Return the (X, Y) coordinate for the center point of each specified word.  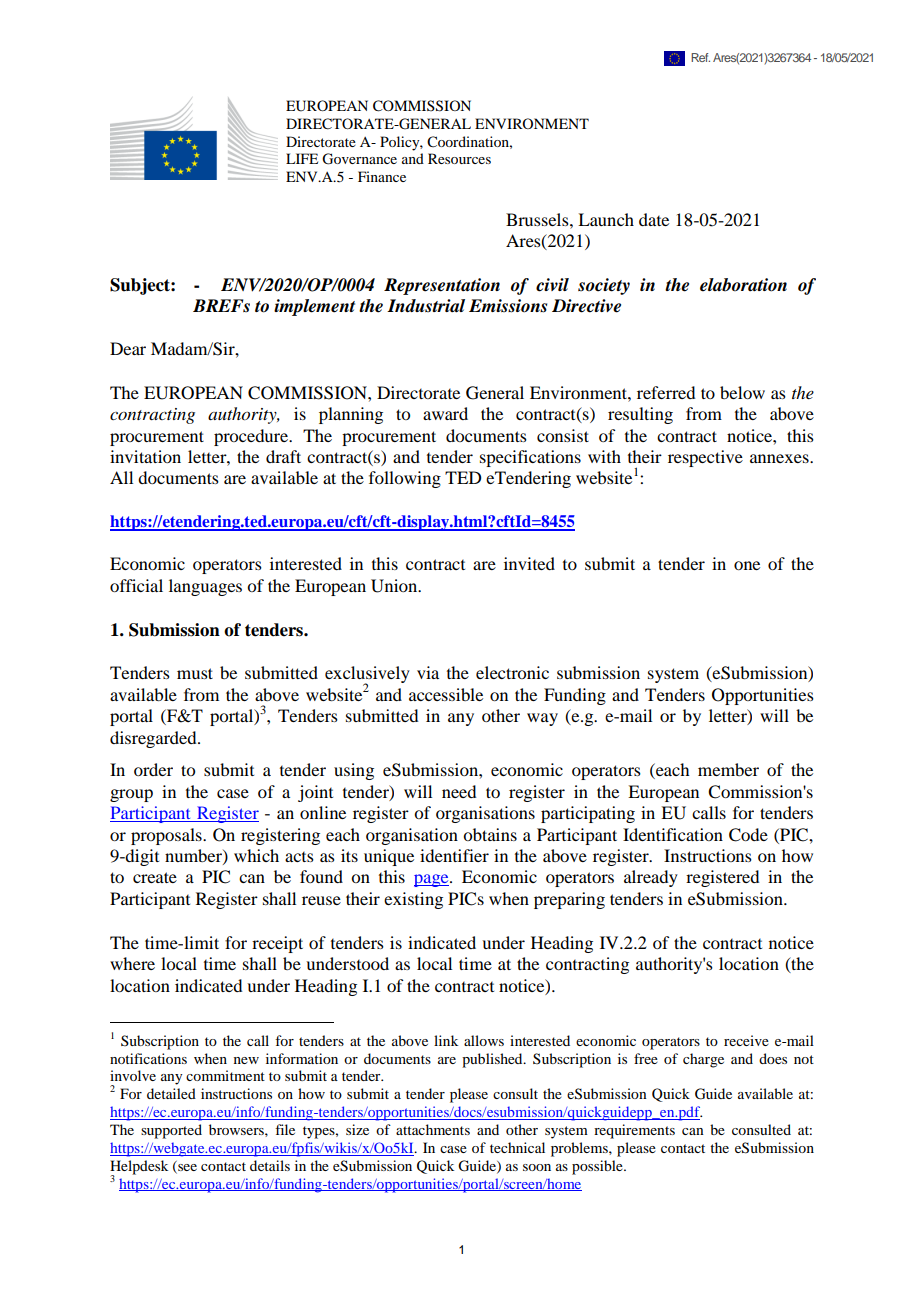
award (445, 413)
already (651, 878)
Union (395, 586)
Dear (128, 348)
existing (413, 900)
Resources (459, 158)
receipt (277, 944)
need (459, 791)
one (747, 565)
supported (171, 1131)
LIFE (302, 158)
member (728, 769)
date (654, 219)
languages (205, 587)
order (153, 769)
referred (666, 392)
